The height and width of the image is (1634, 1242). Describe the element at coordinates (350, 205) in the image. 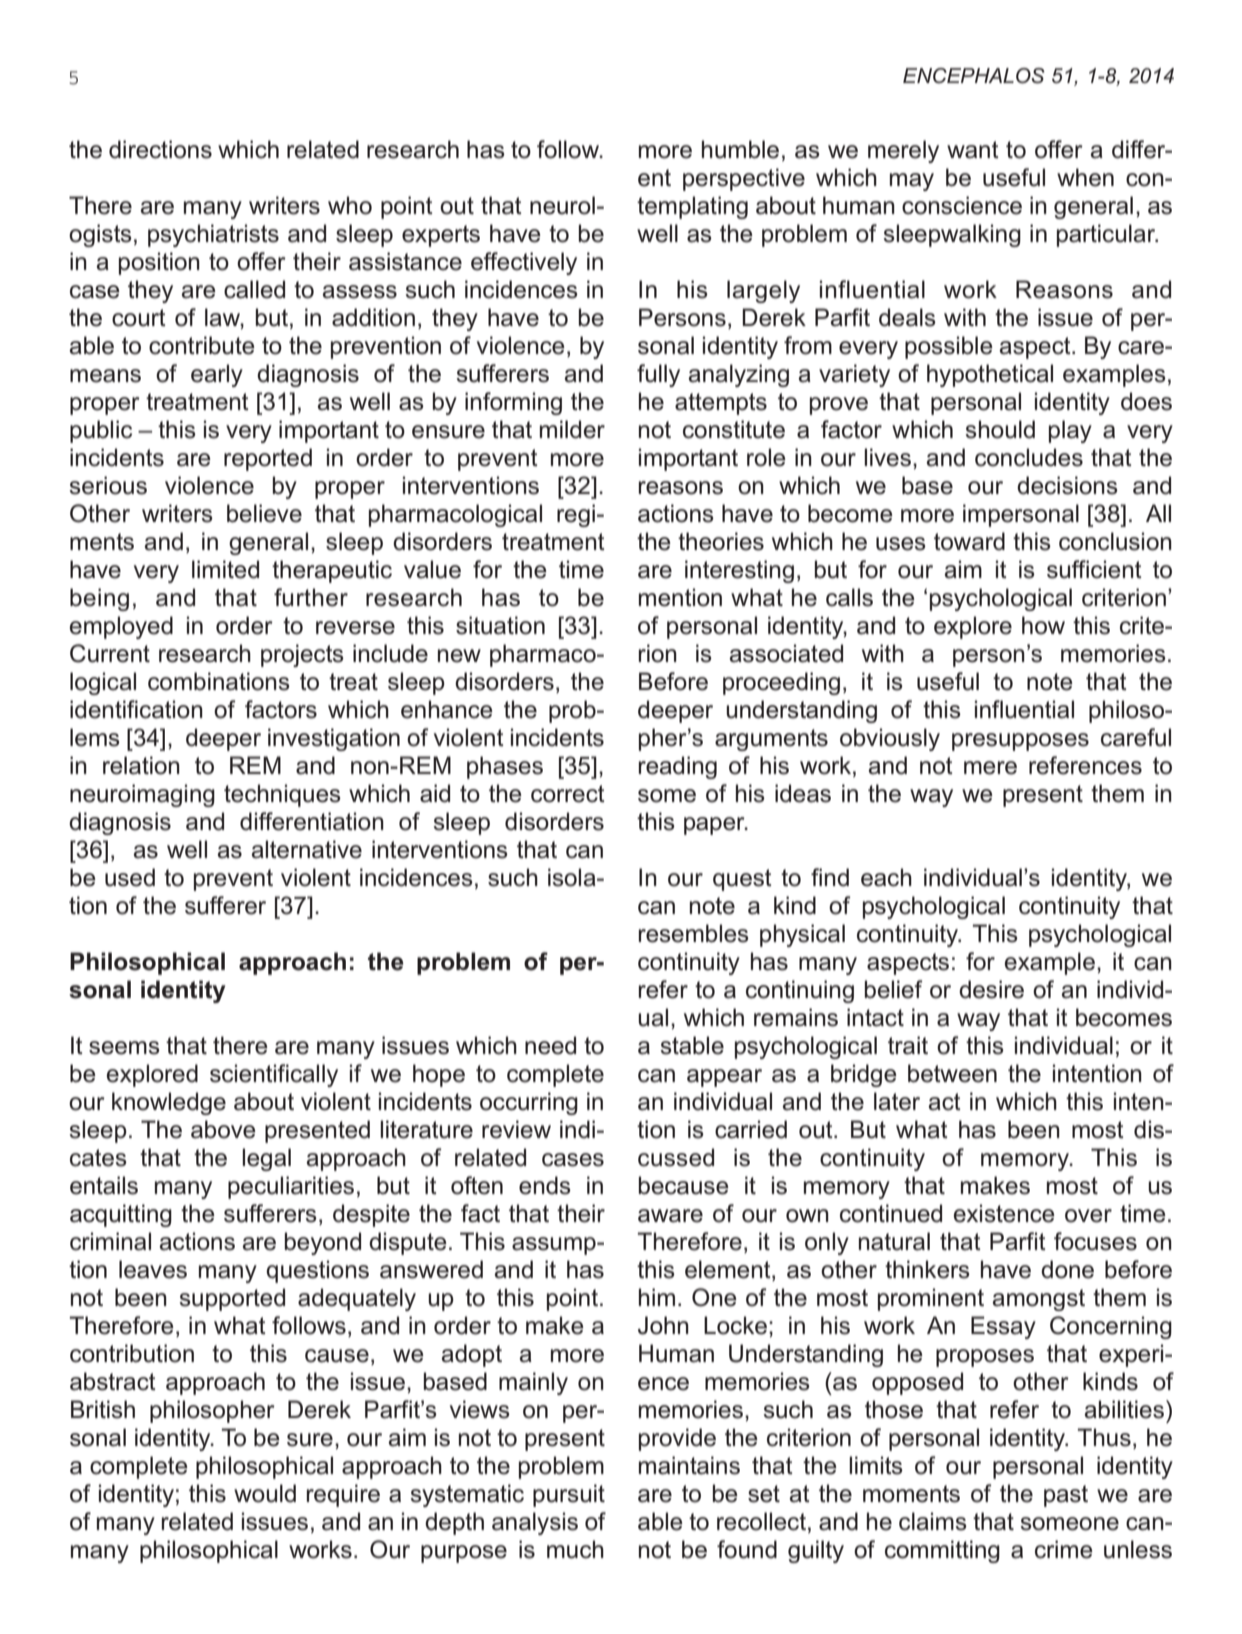

I see `who` at that location.
